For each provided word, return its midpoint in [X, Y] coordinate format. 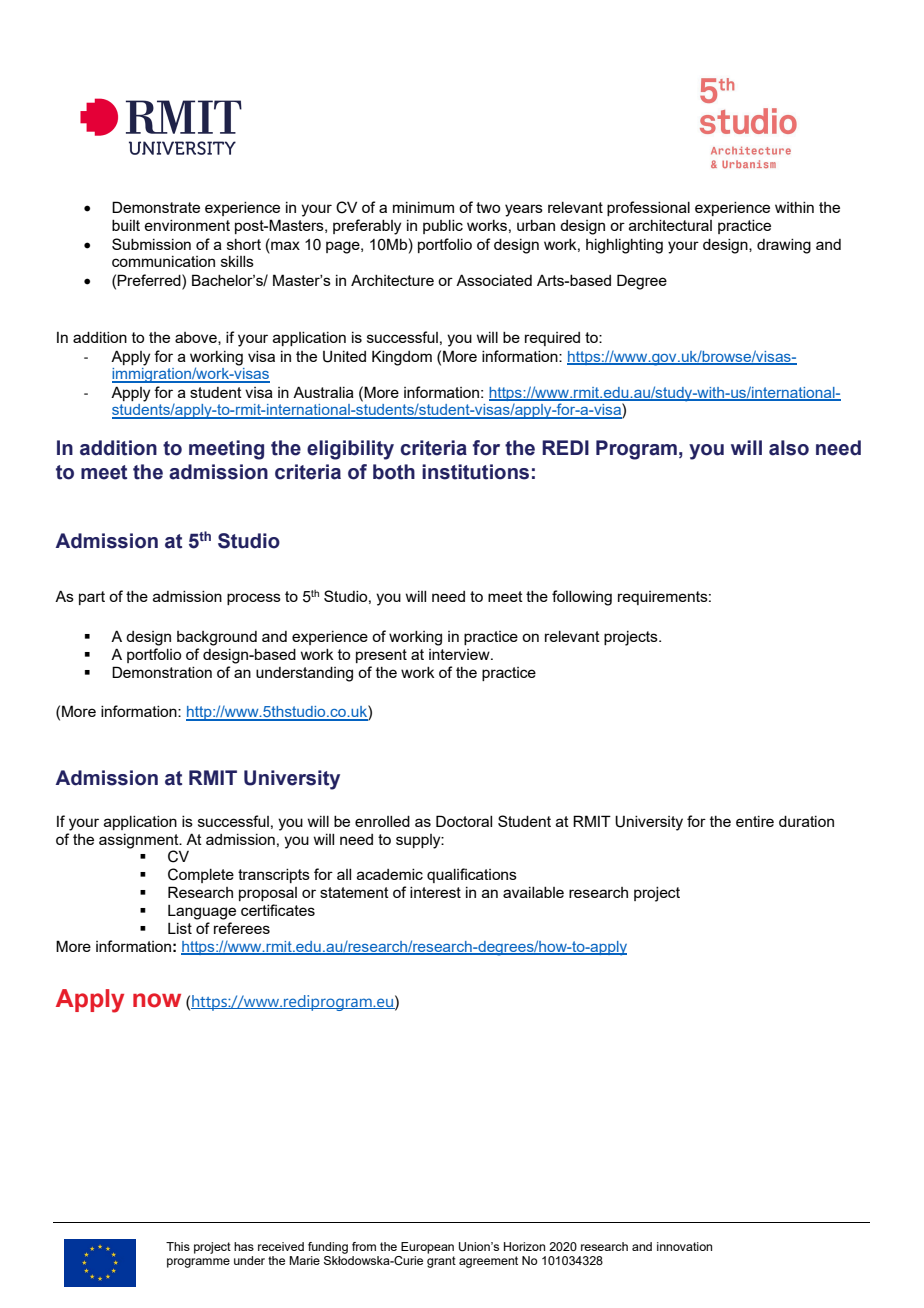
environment [187, 225]
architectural [670, 225]
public [443, 227]
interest [435, 892]
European [427, 1248]
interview [460, 654]
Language [202, 912]
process [254, 599]
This [178, 1246]
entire [755, 821]
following [582, 598]
